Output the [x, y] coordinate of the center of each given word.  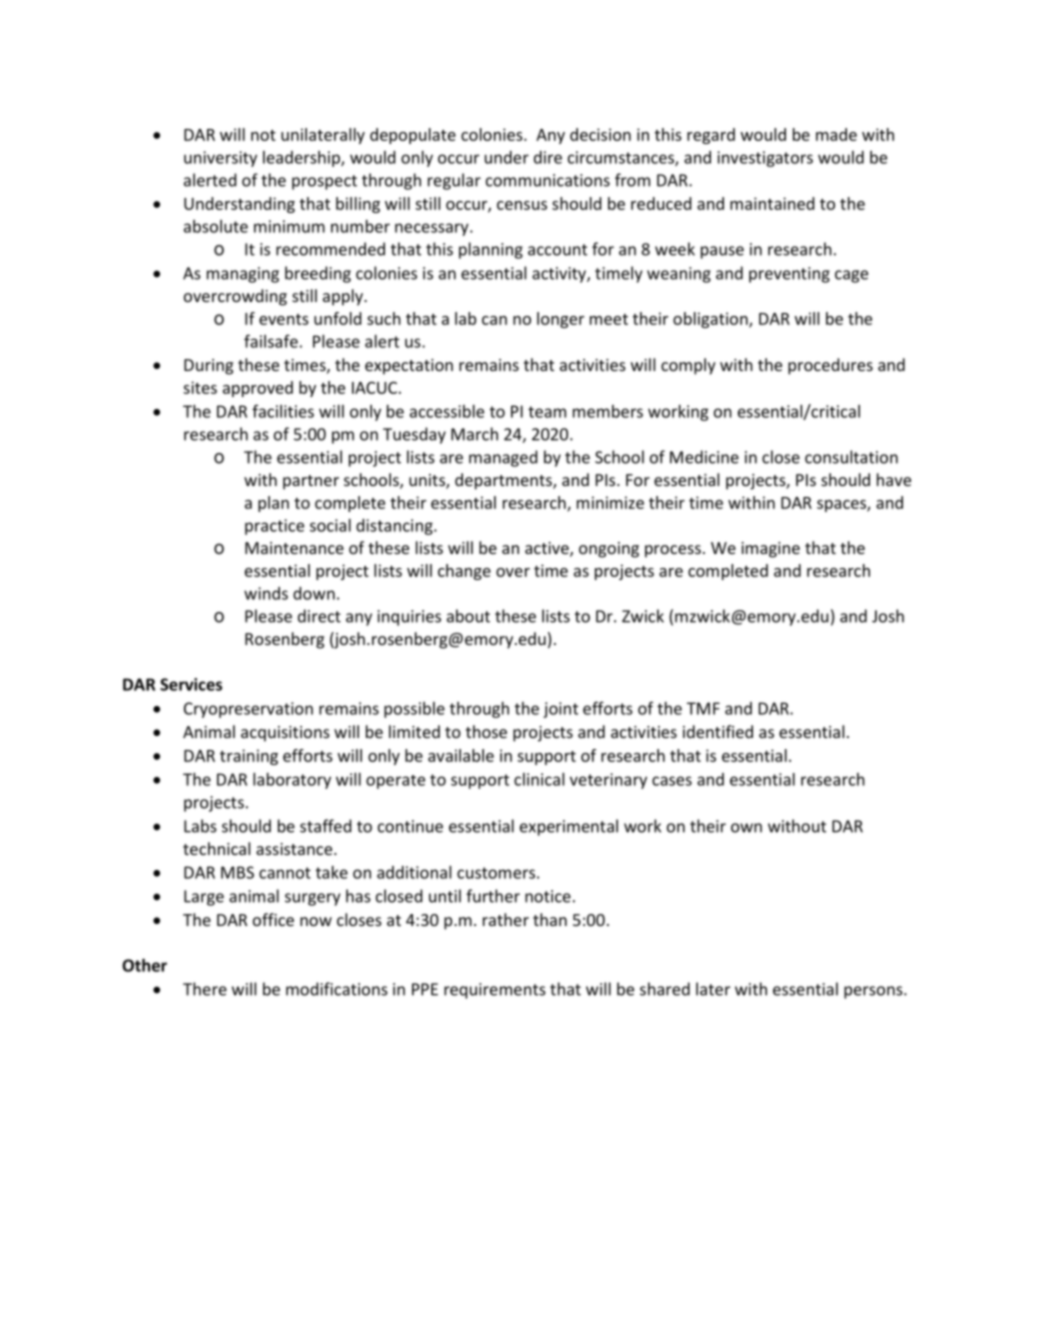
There [205, 989]
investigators [765, 159]
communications [548, 180]
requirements [495, 991]
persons [874, 992]
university [220, 159]
